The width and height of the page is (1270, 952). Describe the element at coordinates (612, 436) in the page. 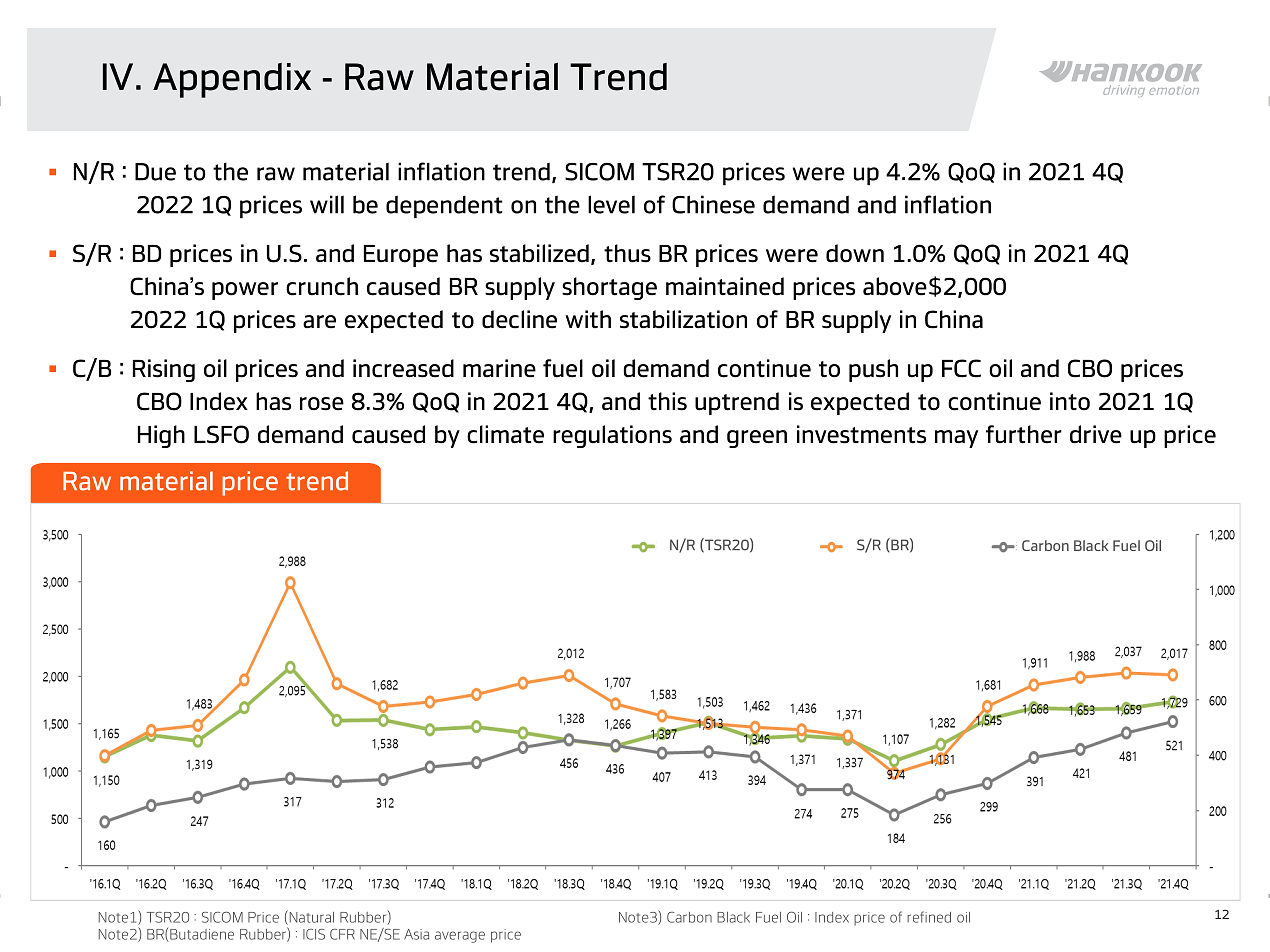

I see `regulations` at that location.
